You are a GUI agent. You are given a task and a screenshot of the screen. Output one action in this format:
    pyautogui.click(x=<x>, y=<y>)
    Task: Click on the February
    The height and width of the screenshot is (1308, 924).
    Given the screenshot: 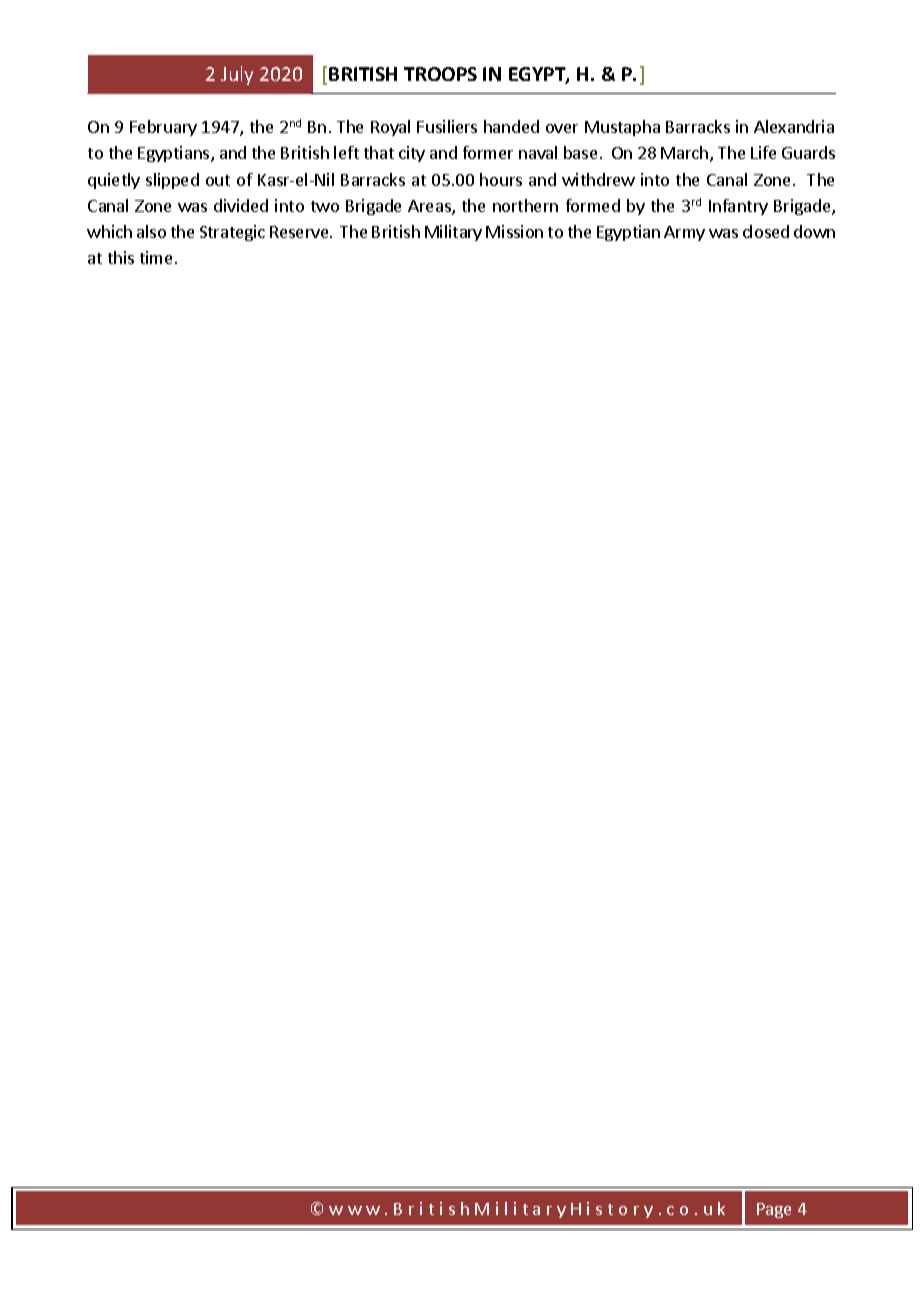 What is the action you would take?
    pyautogui.click(x=163, y=128)
